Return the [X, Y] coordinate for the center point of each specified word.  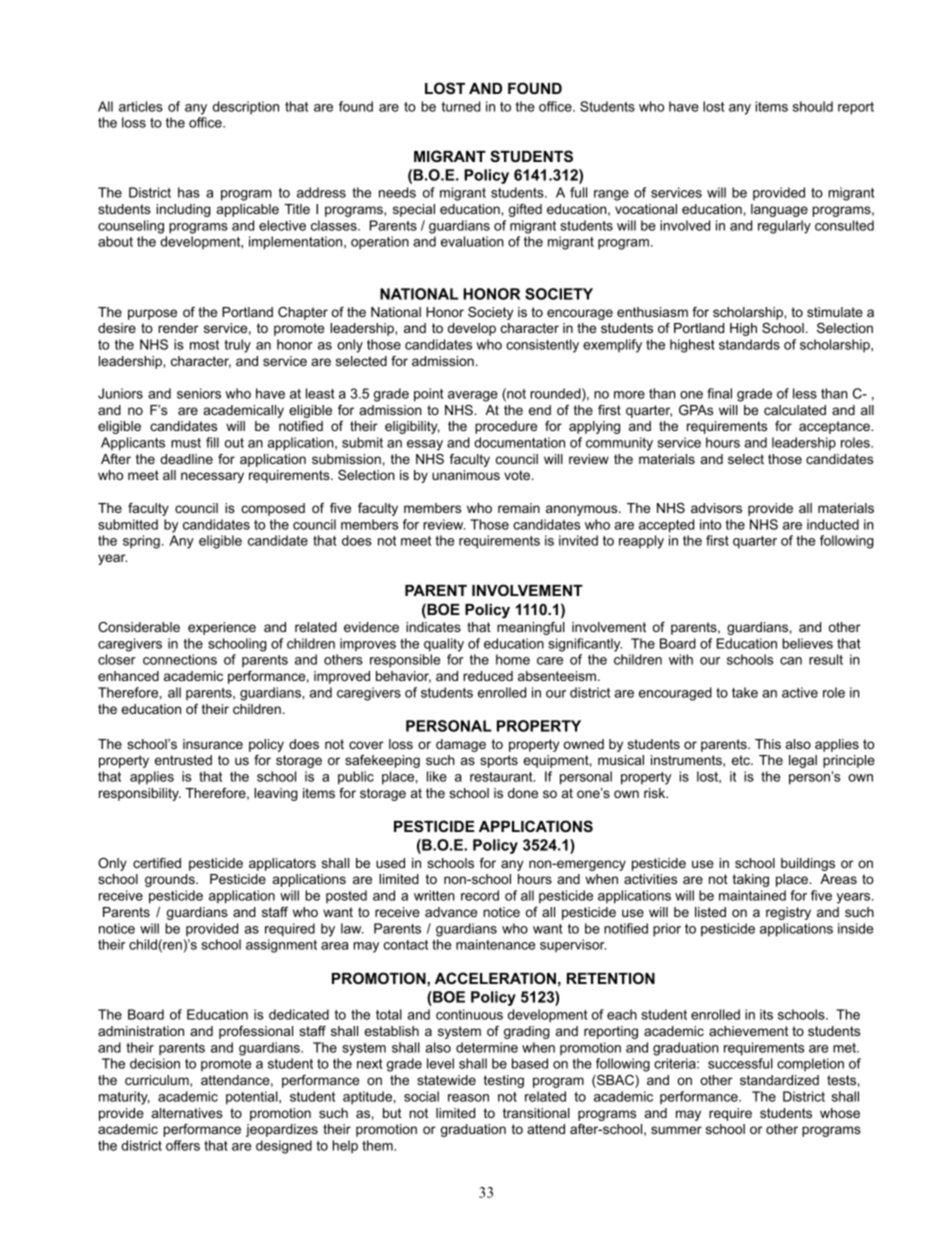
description [246, 108]
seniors [199, 393]
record [480, 895]
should [813, 106]
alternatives [187, 1113]
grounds [171, 880]
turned [460, 106]
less [805, 393]
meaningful [531, 628]
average [473, 396]
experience [222, 628]
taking [751, 880]
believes [807, 643]
